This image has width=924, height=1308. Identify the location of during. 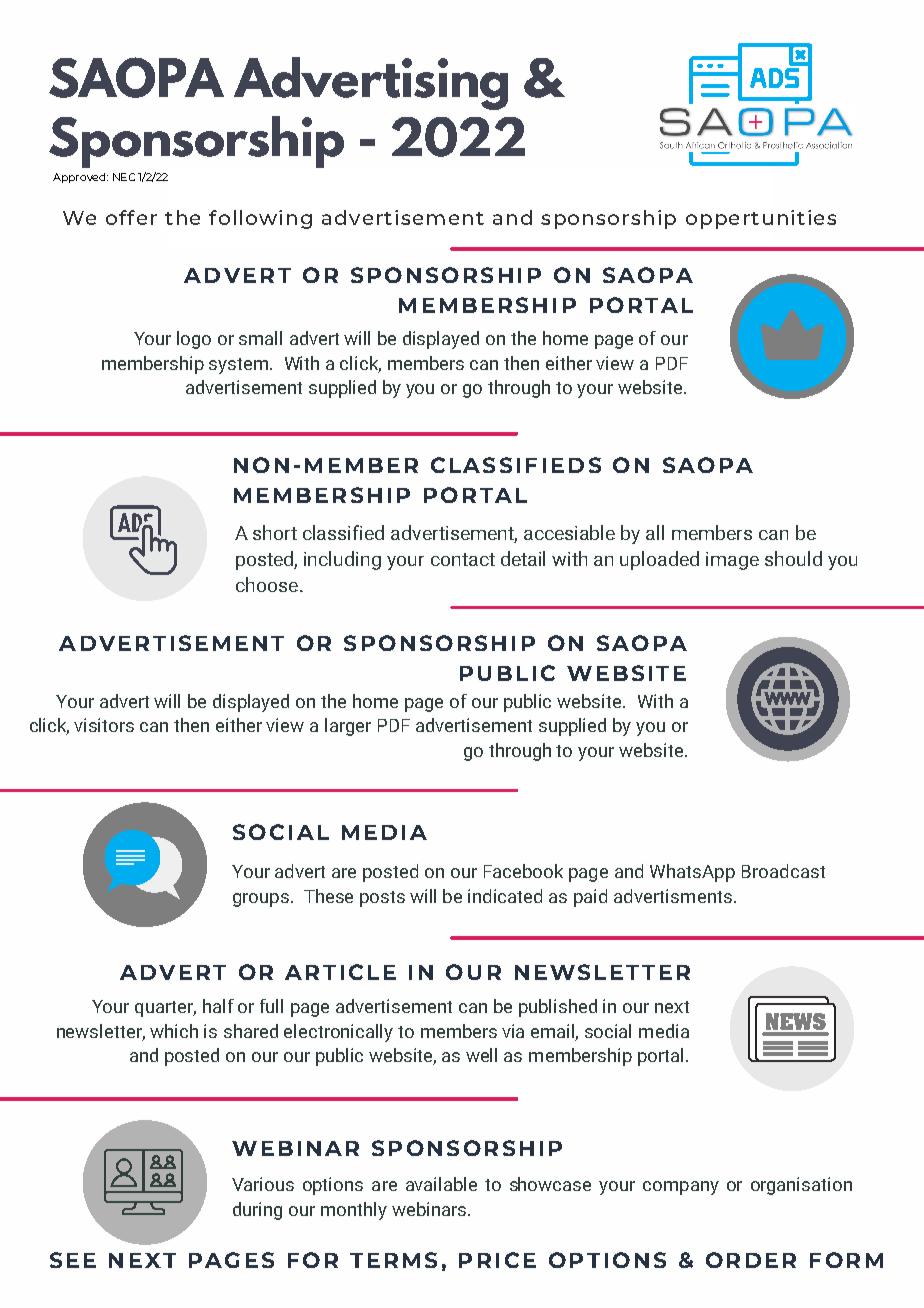
(257, 1211).
